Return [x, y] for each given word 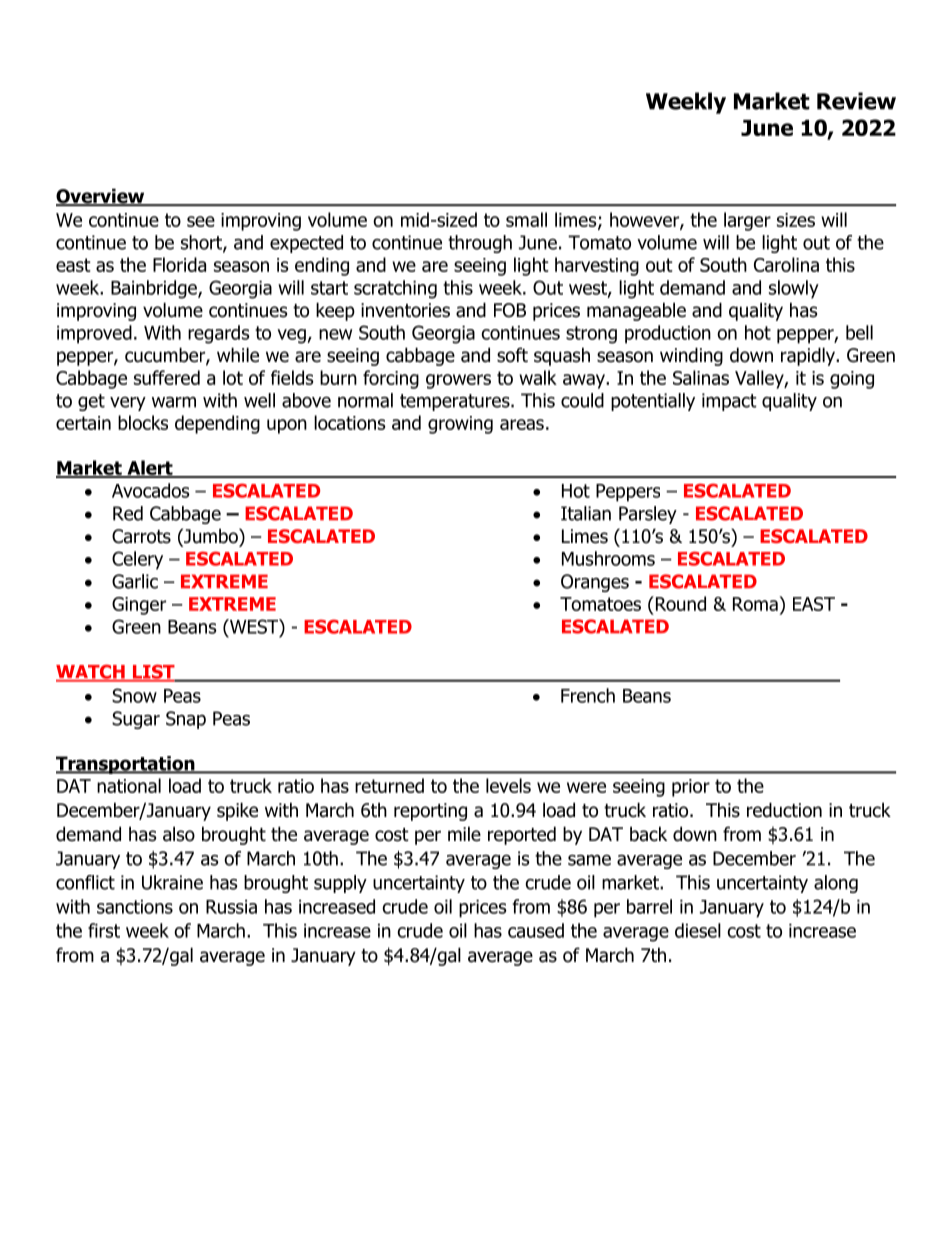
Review [856, 101]
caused [536, 930]
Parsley [648, 515]
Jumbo [211, 537]
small [526, 219]
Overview [101, 197]
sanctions [135, 907]
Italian [586, 513]
